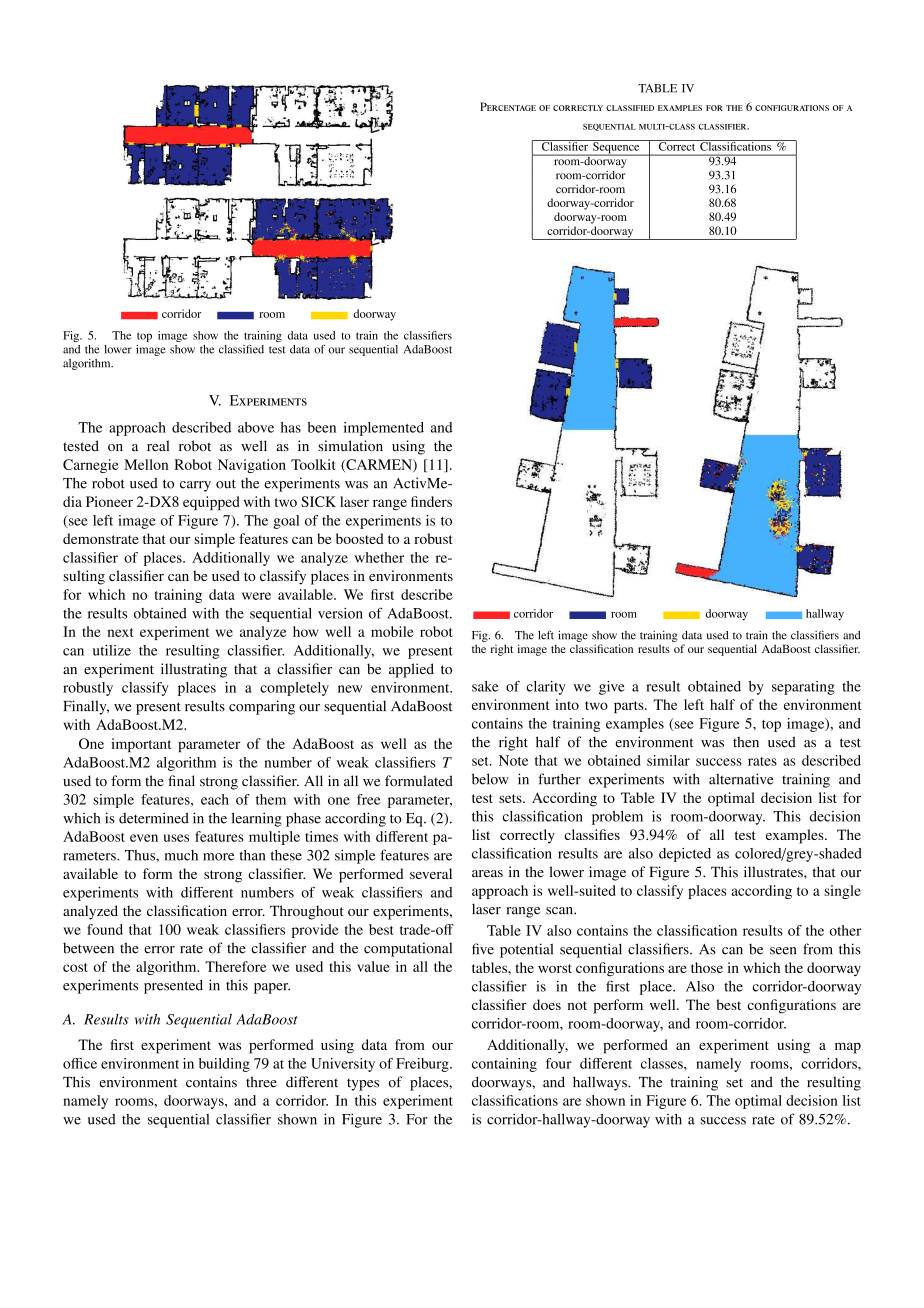 The image size is (924, 1308). What do you see at coordinates (423, 1065) in the page?
I see `Freiburg` at bounding box center [423, 1065].
